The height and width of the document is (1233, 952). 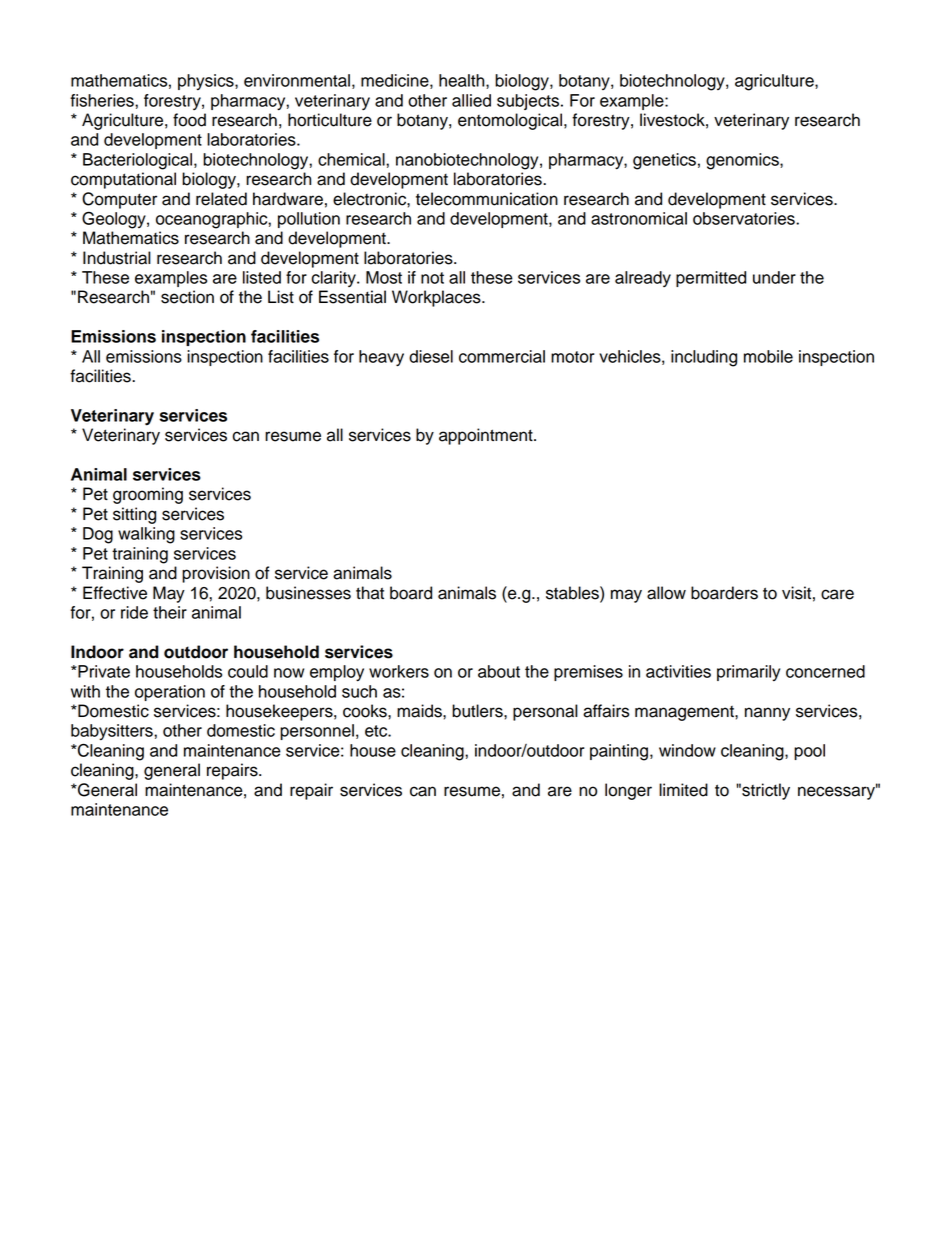 I want to click on appointment, so click(x=487, y=436).
